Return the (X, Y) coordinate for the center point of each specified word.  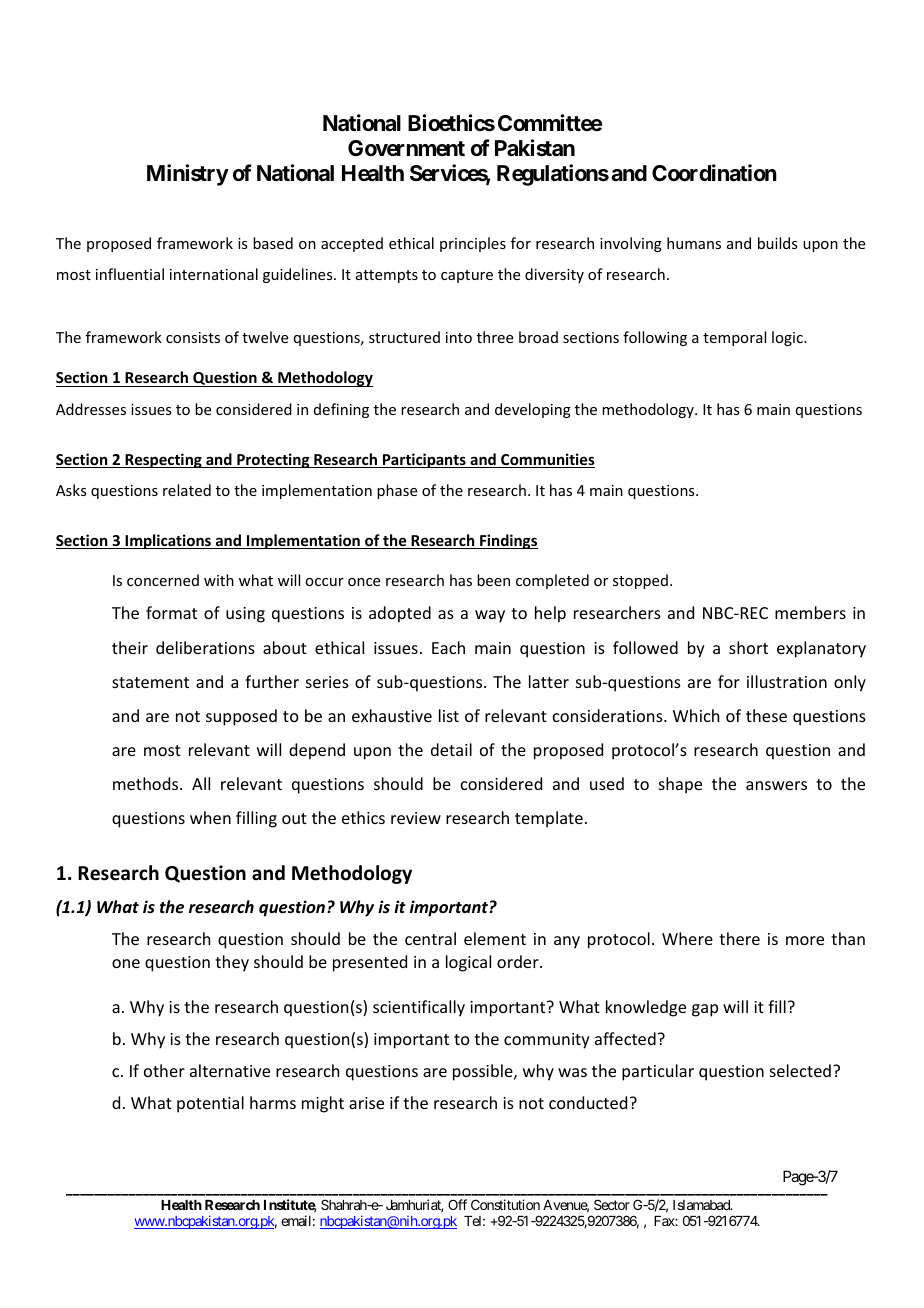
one (126, 963)
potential (210, 1104)
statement (150, 682)
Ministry (188, 175)
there (739, 938)
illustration (787, 681)
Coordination (714, 173)
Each (448, 647)
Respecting (163, 460)
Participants (424, 460)
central (430, 938)
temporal (734, 338)
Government (406, 148)
